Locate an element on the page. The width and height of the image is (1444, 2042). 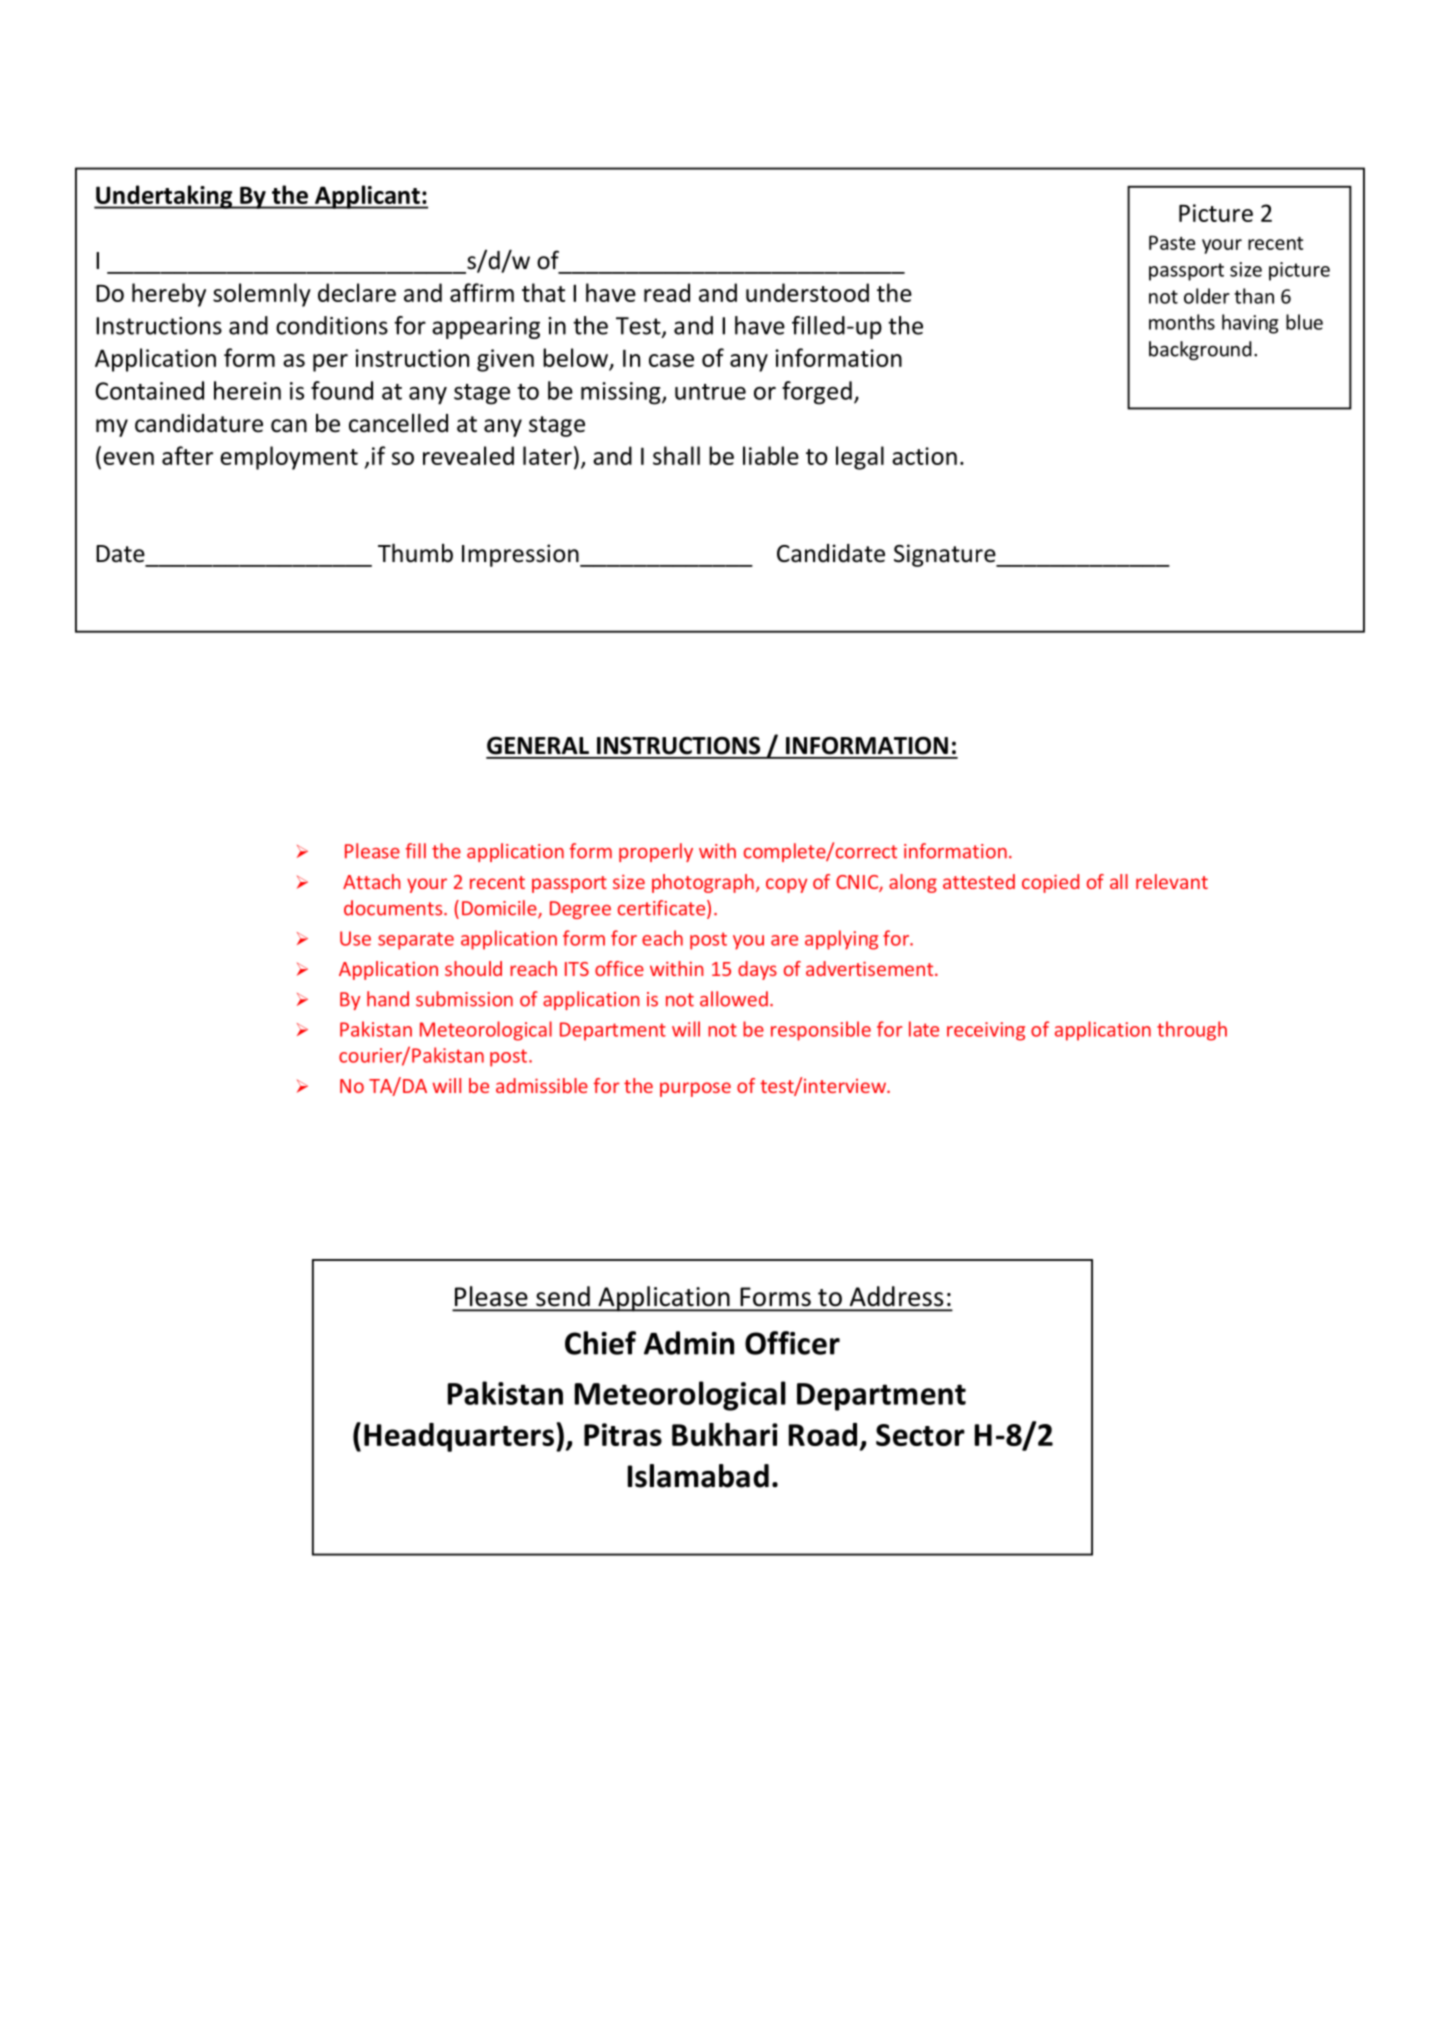
Bukhari is located at coordinates (725, 1434).
